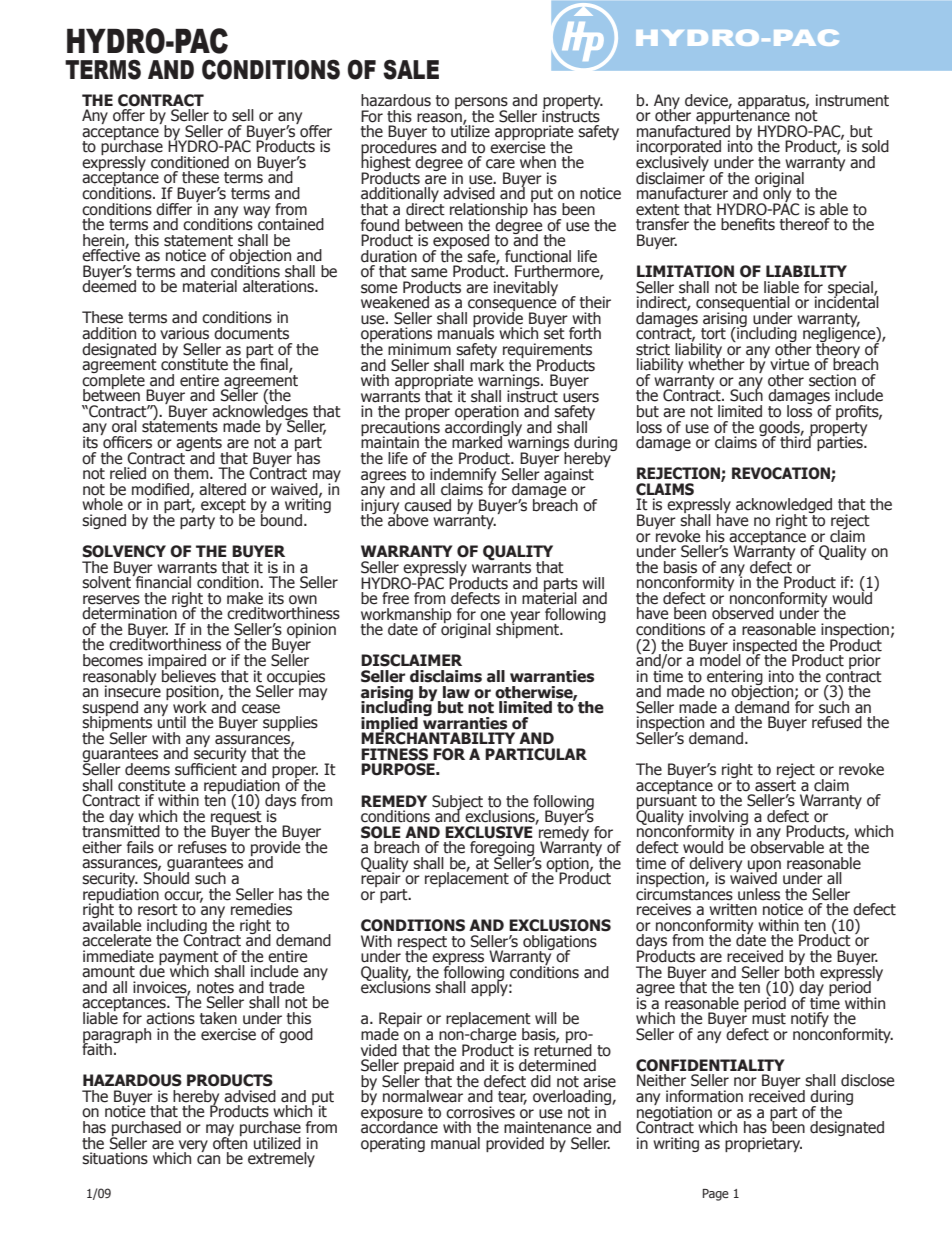 The height and width of the page is (1233, 952). Describe the element at coordinates (763, 1144) in the page. I see `proprietary` at that location.
